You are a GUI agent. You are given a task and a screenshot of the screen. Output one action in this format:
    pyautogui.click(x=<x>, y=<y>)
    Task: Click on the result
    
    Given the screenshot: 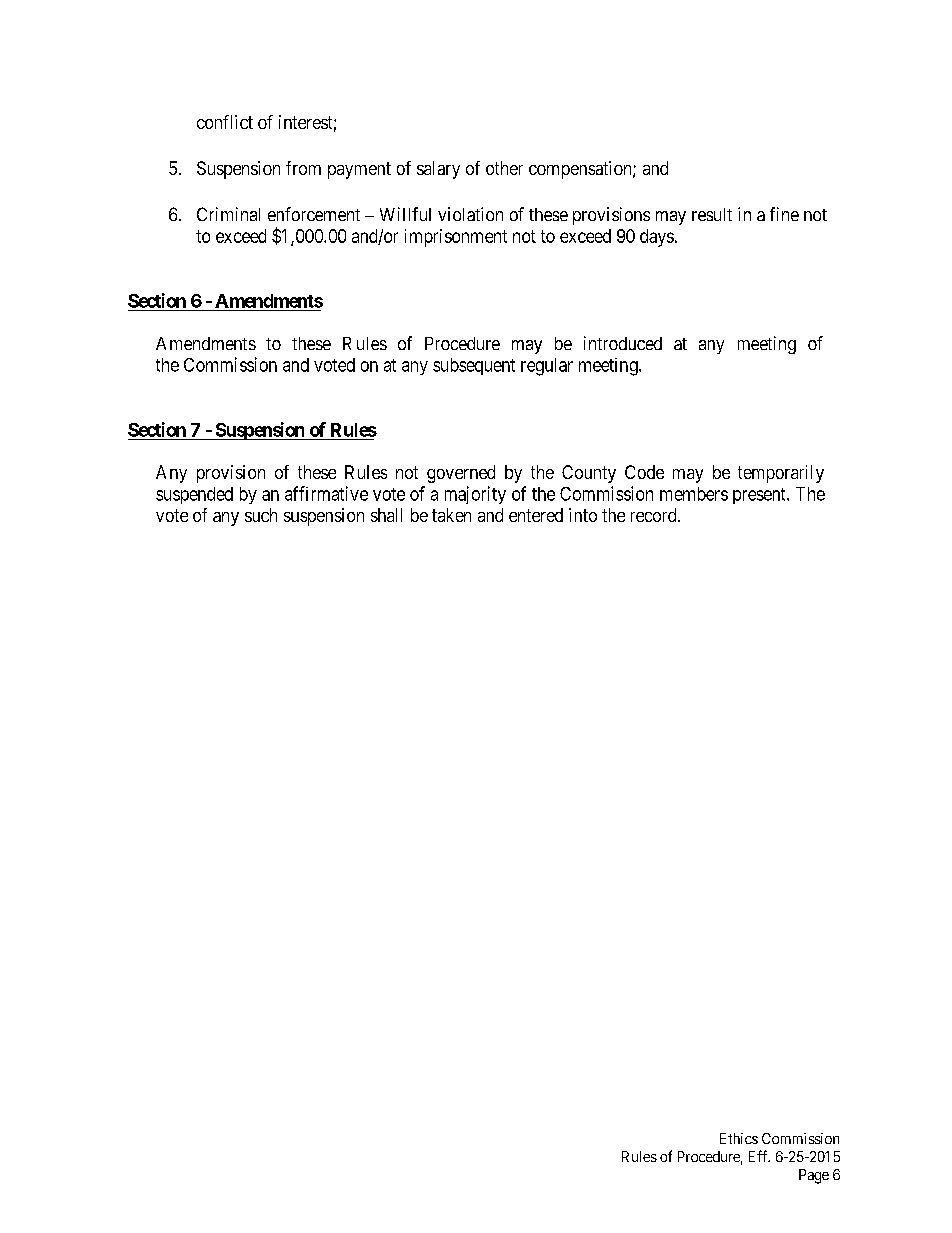 What is the action you would take?
    pyautogui.click(x=712, y=214)
